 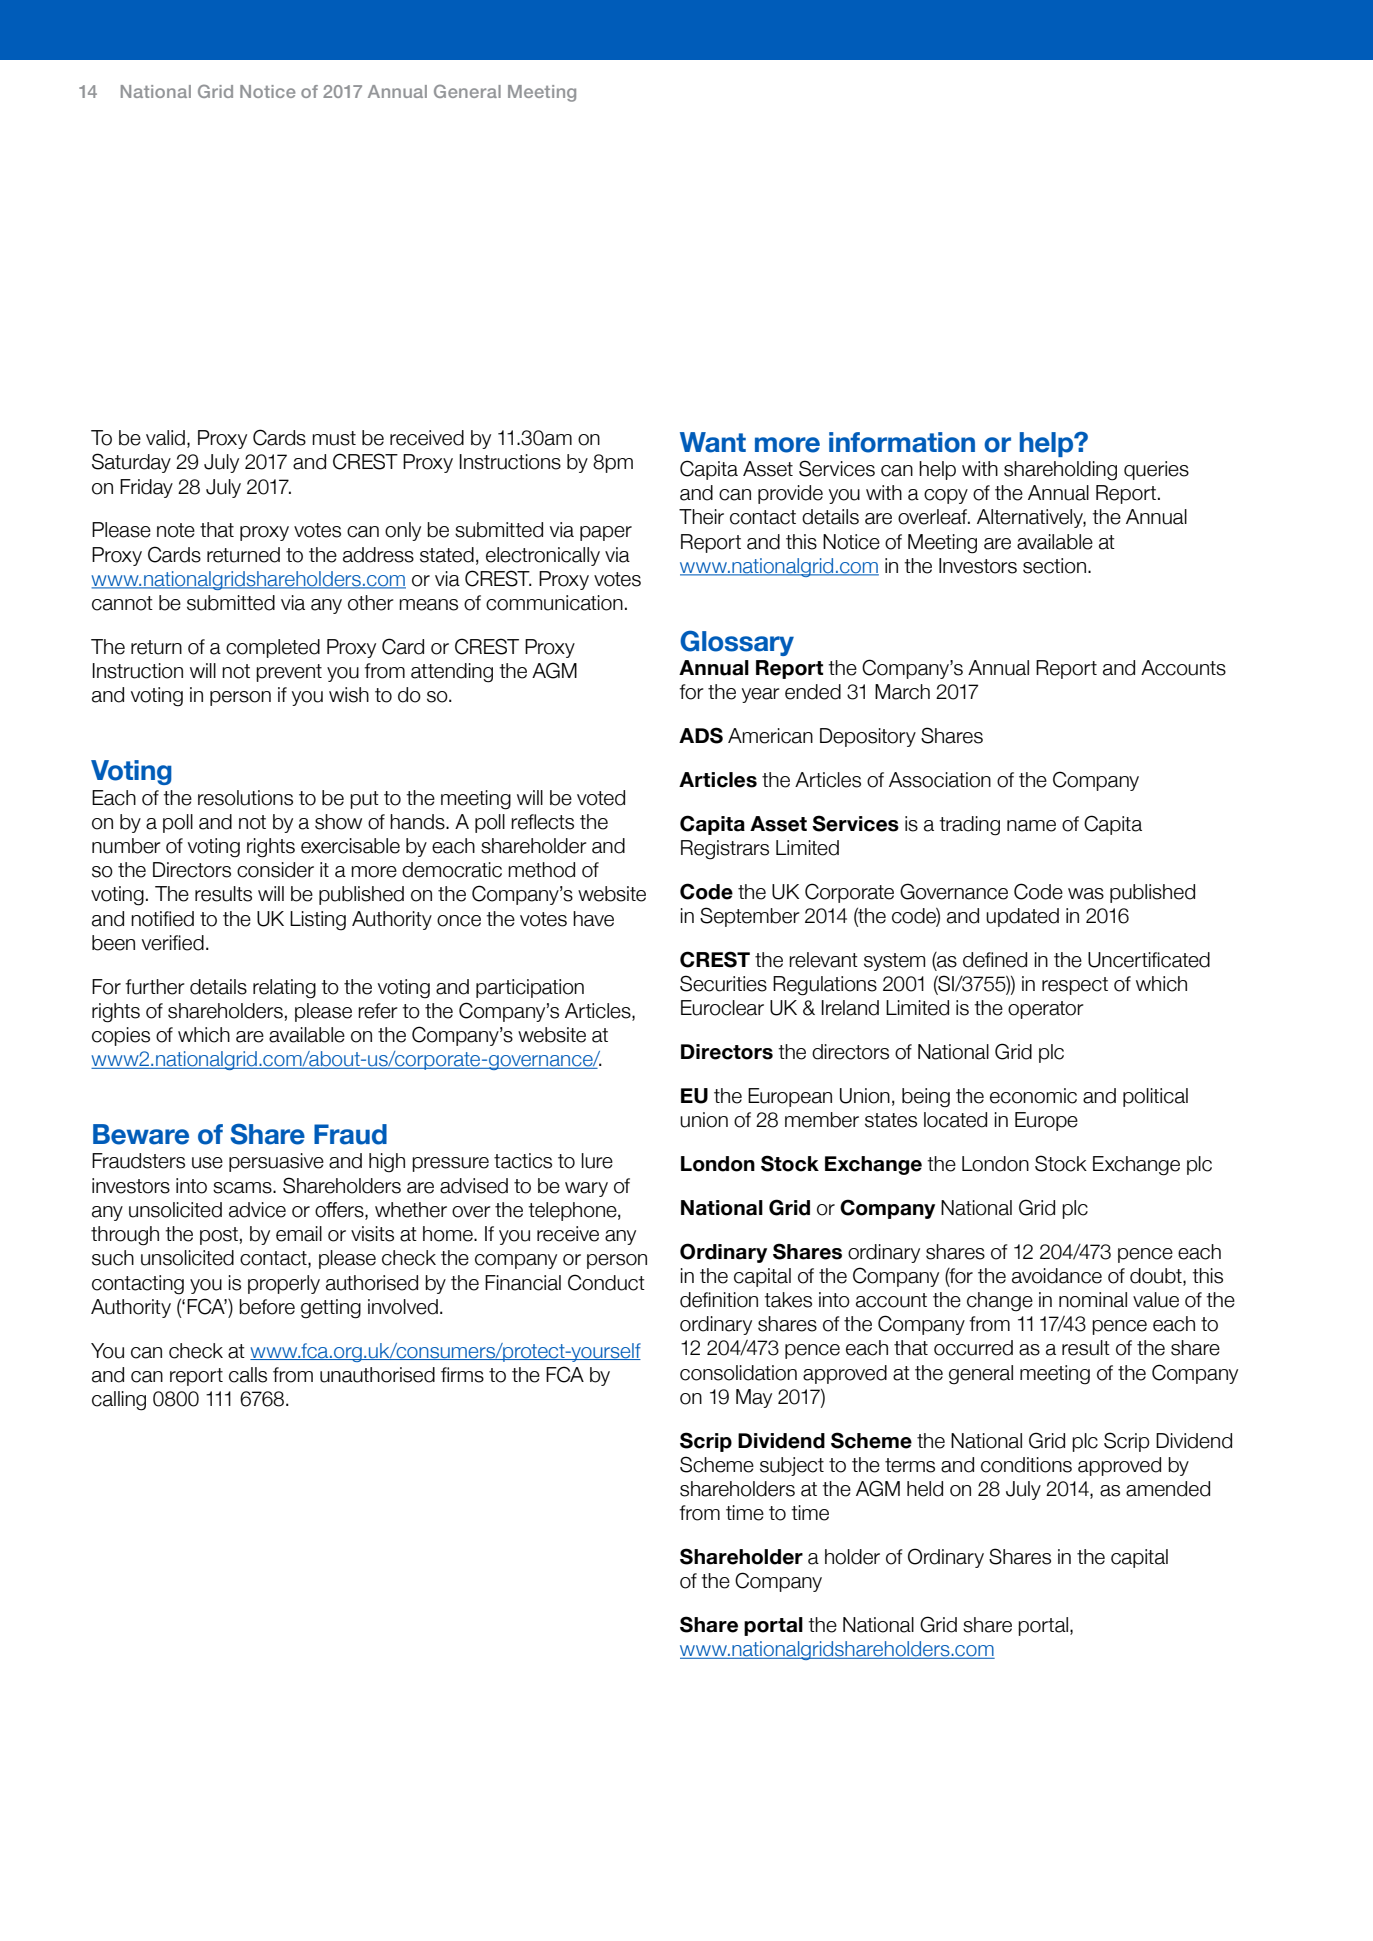 What do you see at coordinates (723, 983) in the document?
I see `Securities` at bounding box center [723, 983].
